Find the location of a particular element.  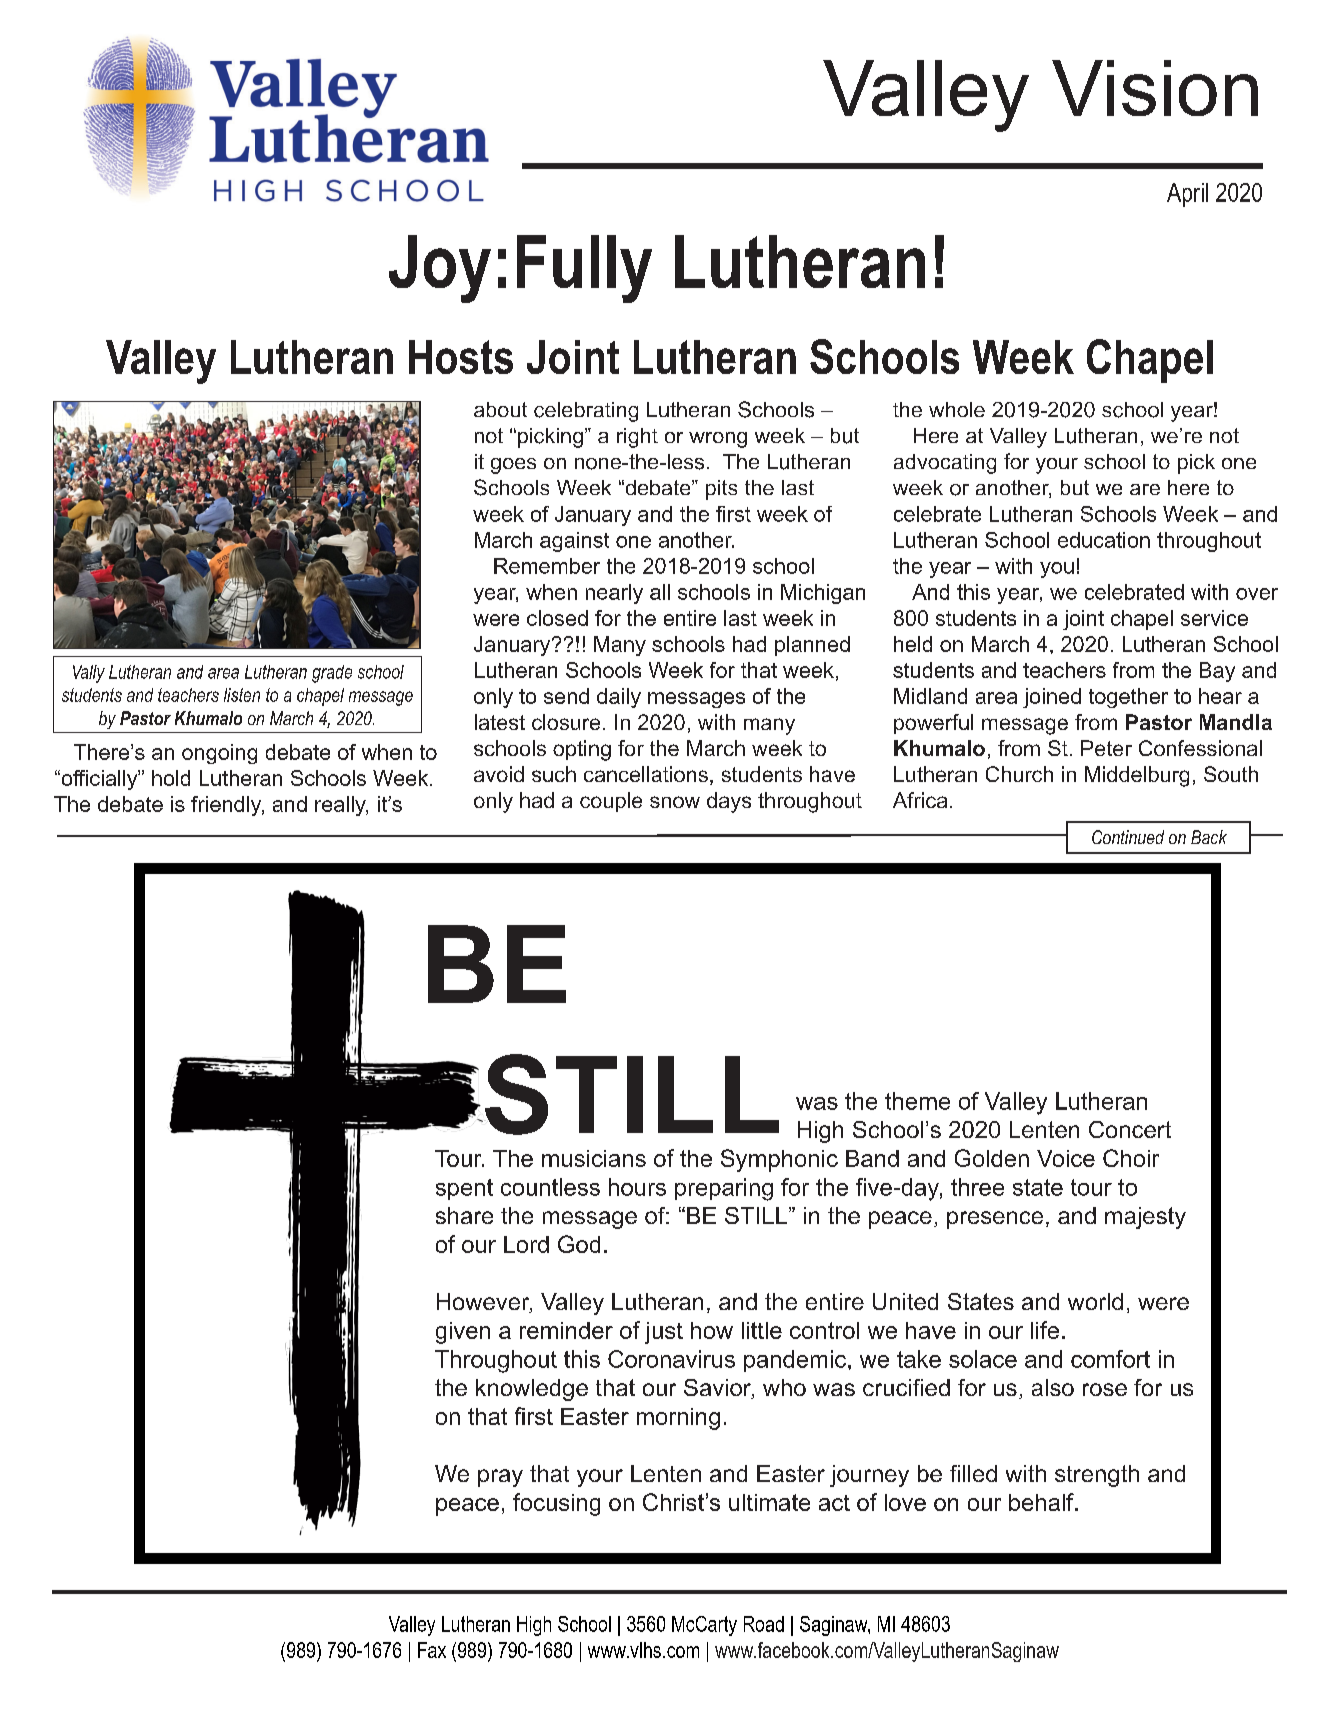

grade is located at coordinates (332, 674).
